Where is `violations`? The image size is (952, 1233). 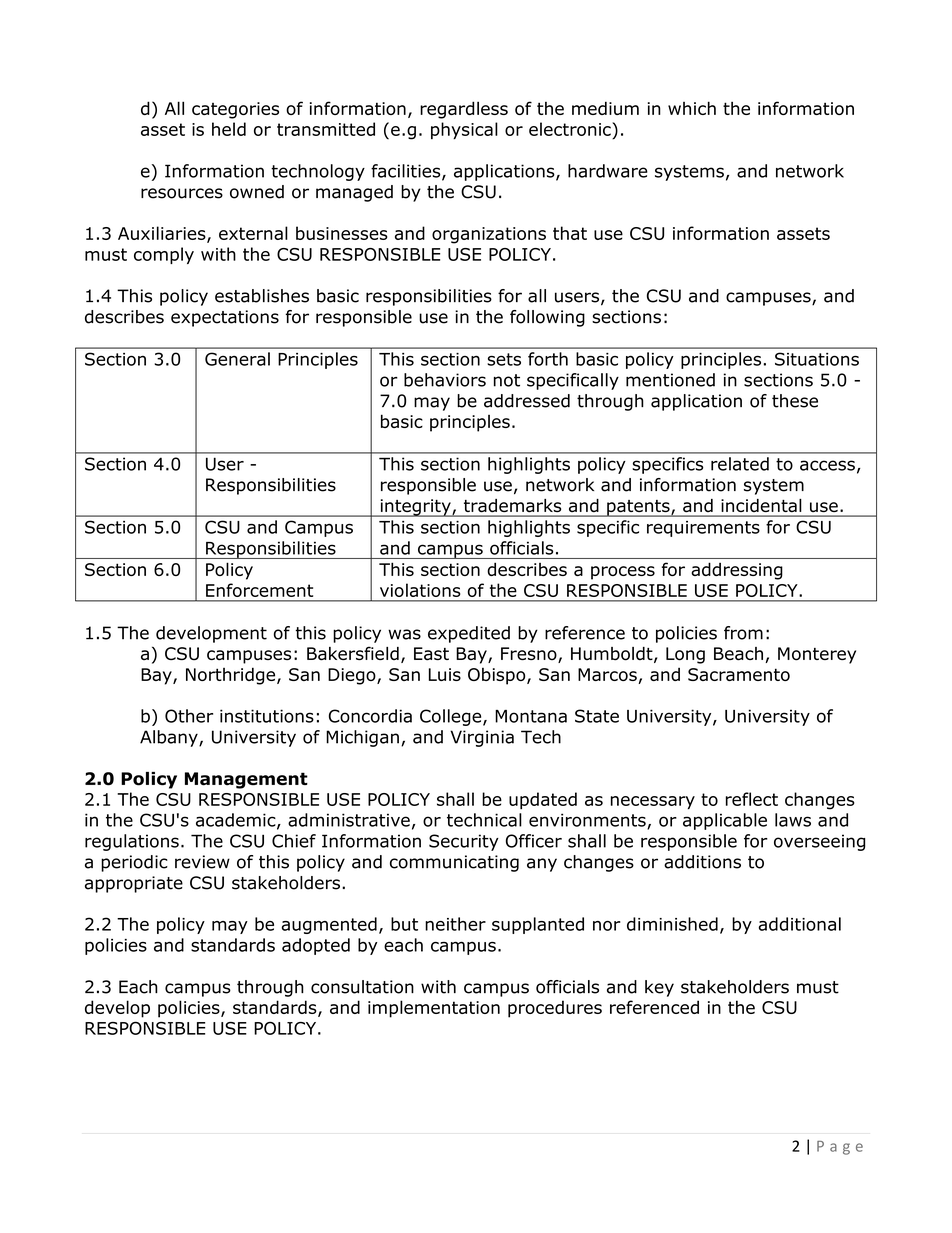 violations is located at coordinates (420, 590).
